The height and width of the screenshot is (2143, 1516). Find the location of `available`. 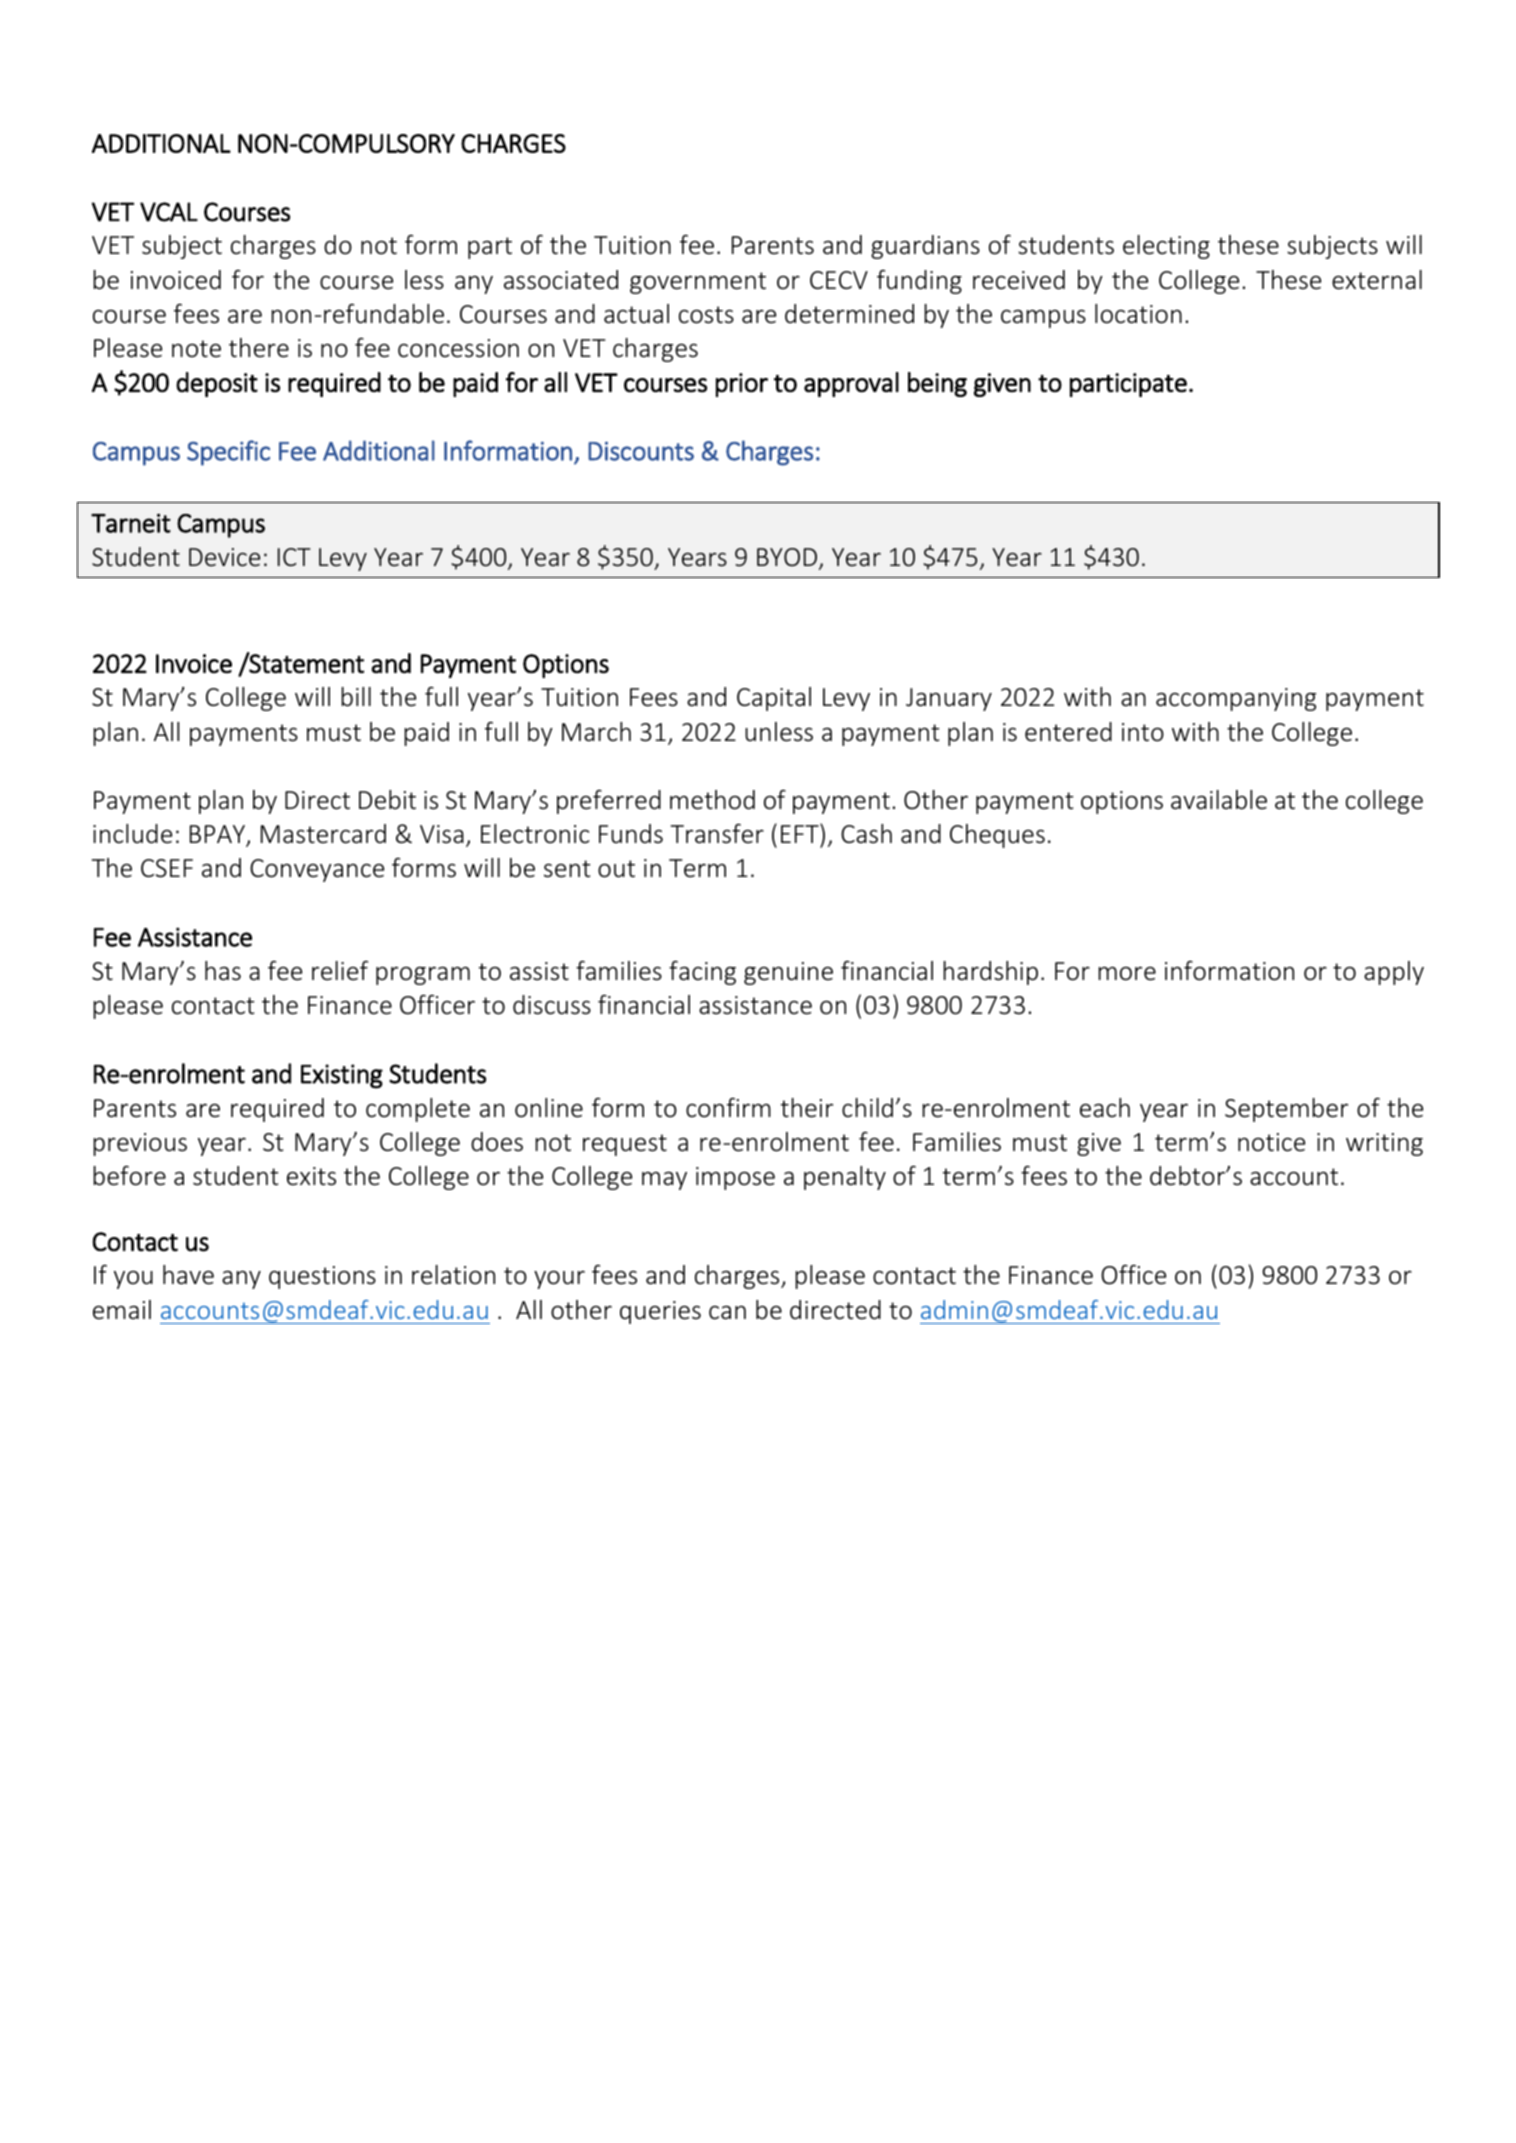

available is located at coordinates (1219, 800).
